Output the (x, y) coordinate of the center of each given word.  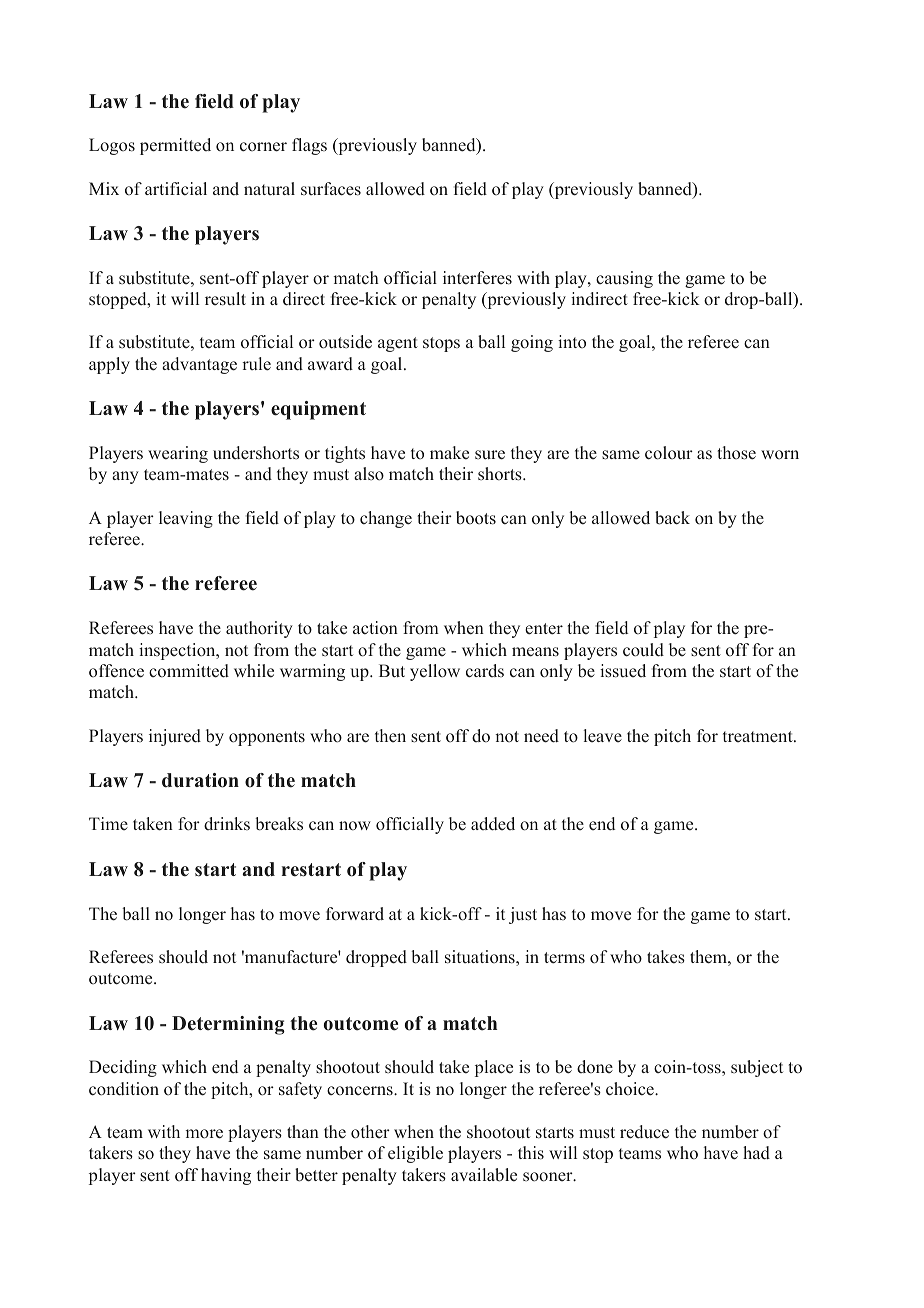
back (672, 518)
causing (624, 279)
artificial (176, 188)
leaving (186, 519)
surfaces (331, 189)
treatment (759, 736)
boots (476, 518)
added (493, 824)
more (204, 1134)
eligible (415, 1154)
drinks (227, 823)
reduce (644, 1132)
